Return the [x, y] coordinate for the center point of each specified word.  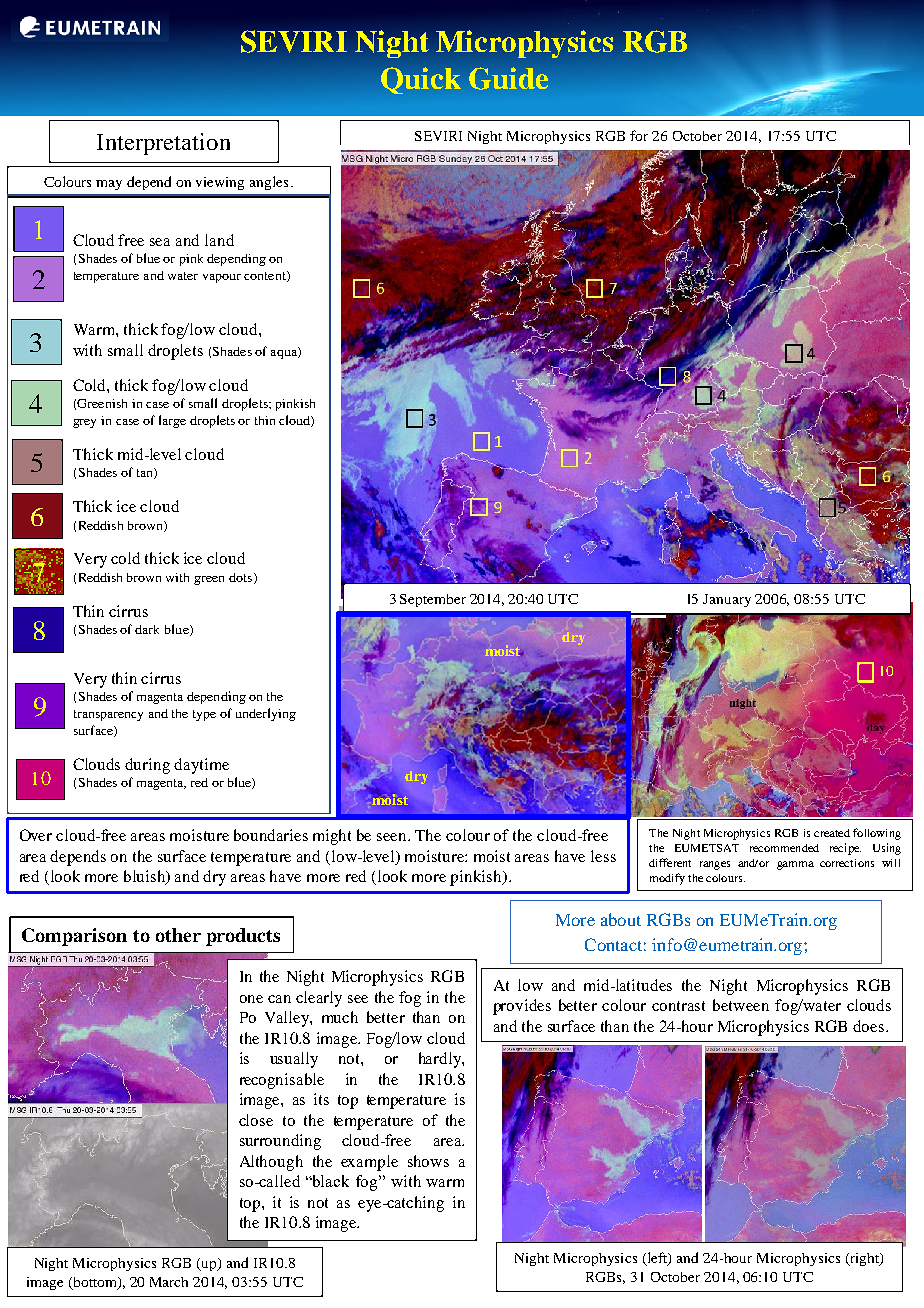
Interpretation [163, 144]
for [639, 135]
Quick [421, 80]
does [868, 1026]
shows [428, 1161]
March [169, 1282]
